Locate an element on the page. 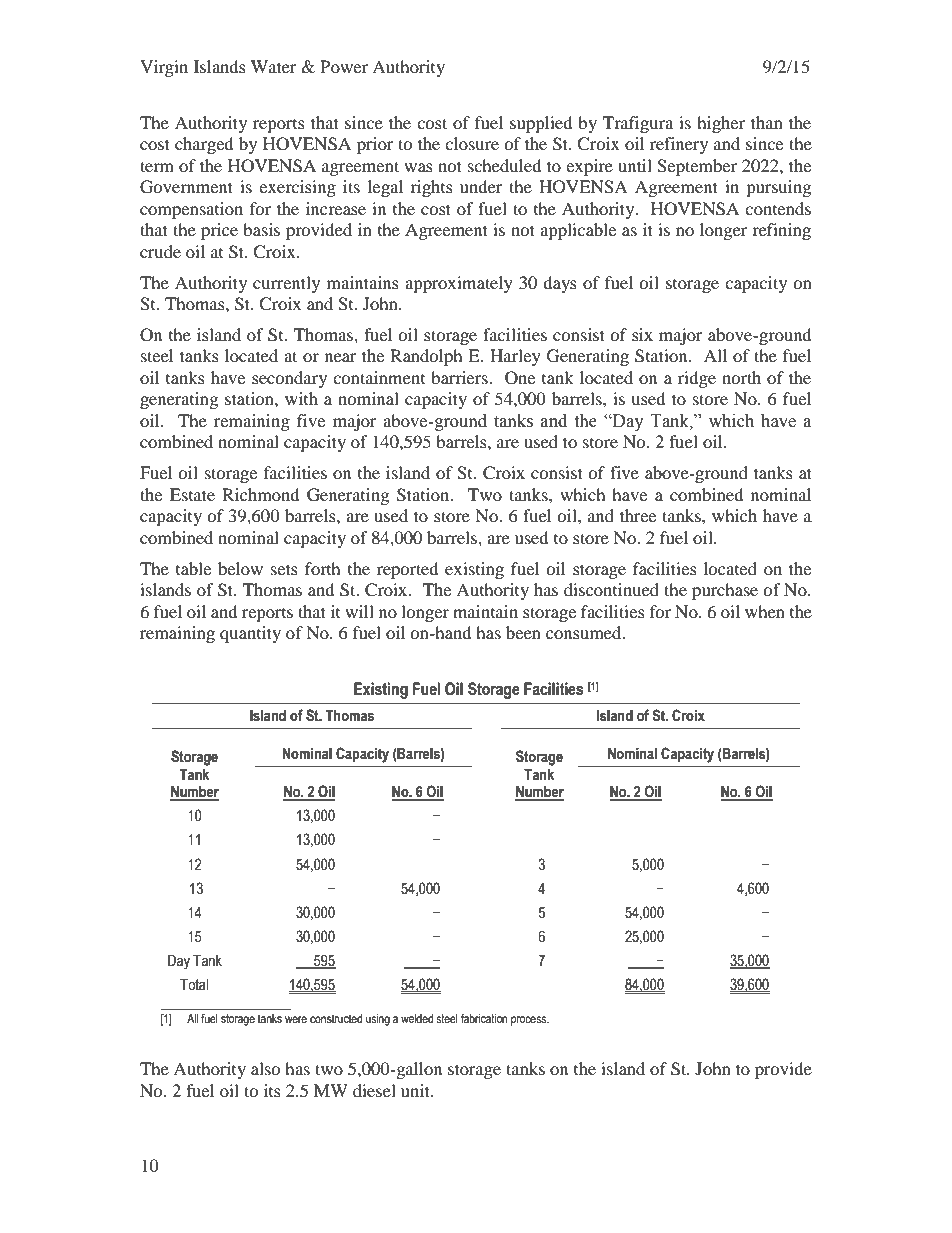 The width and height of the image is (952, 1233). consumed is located at coordinates (585, 632).
